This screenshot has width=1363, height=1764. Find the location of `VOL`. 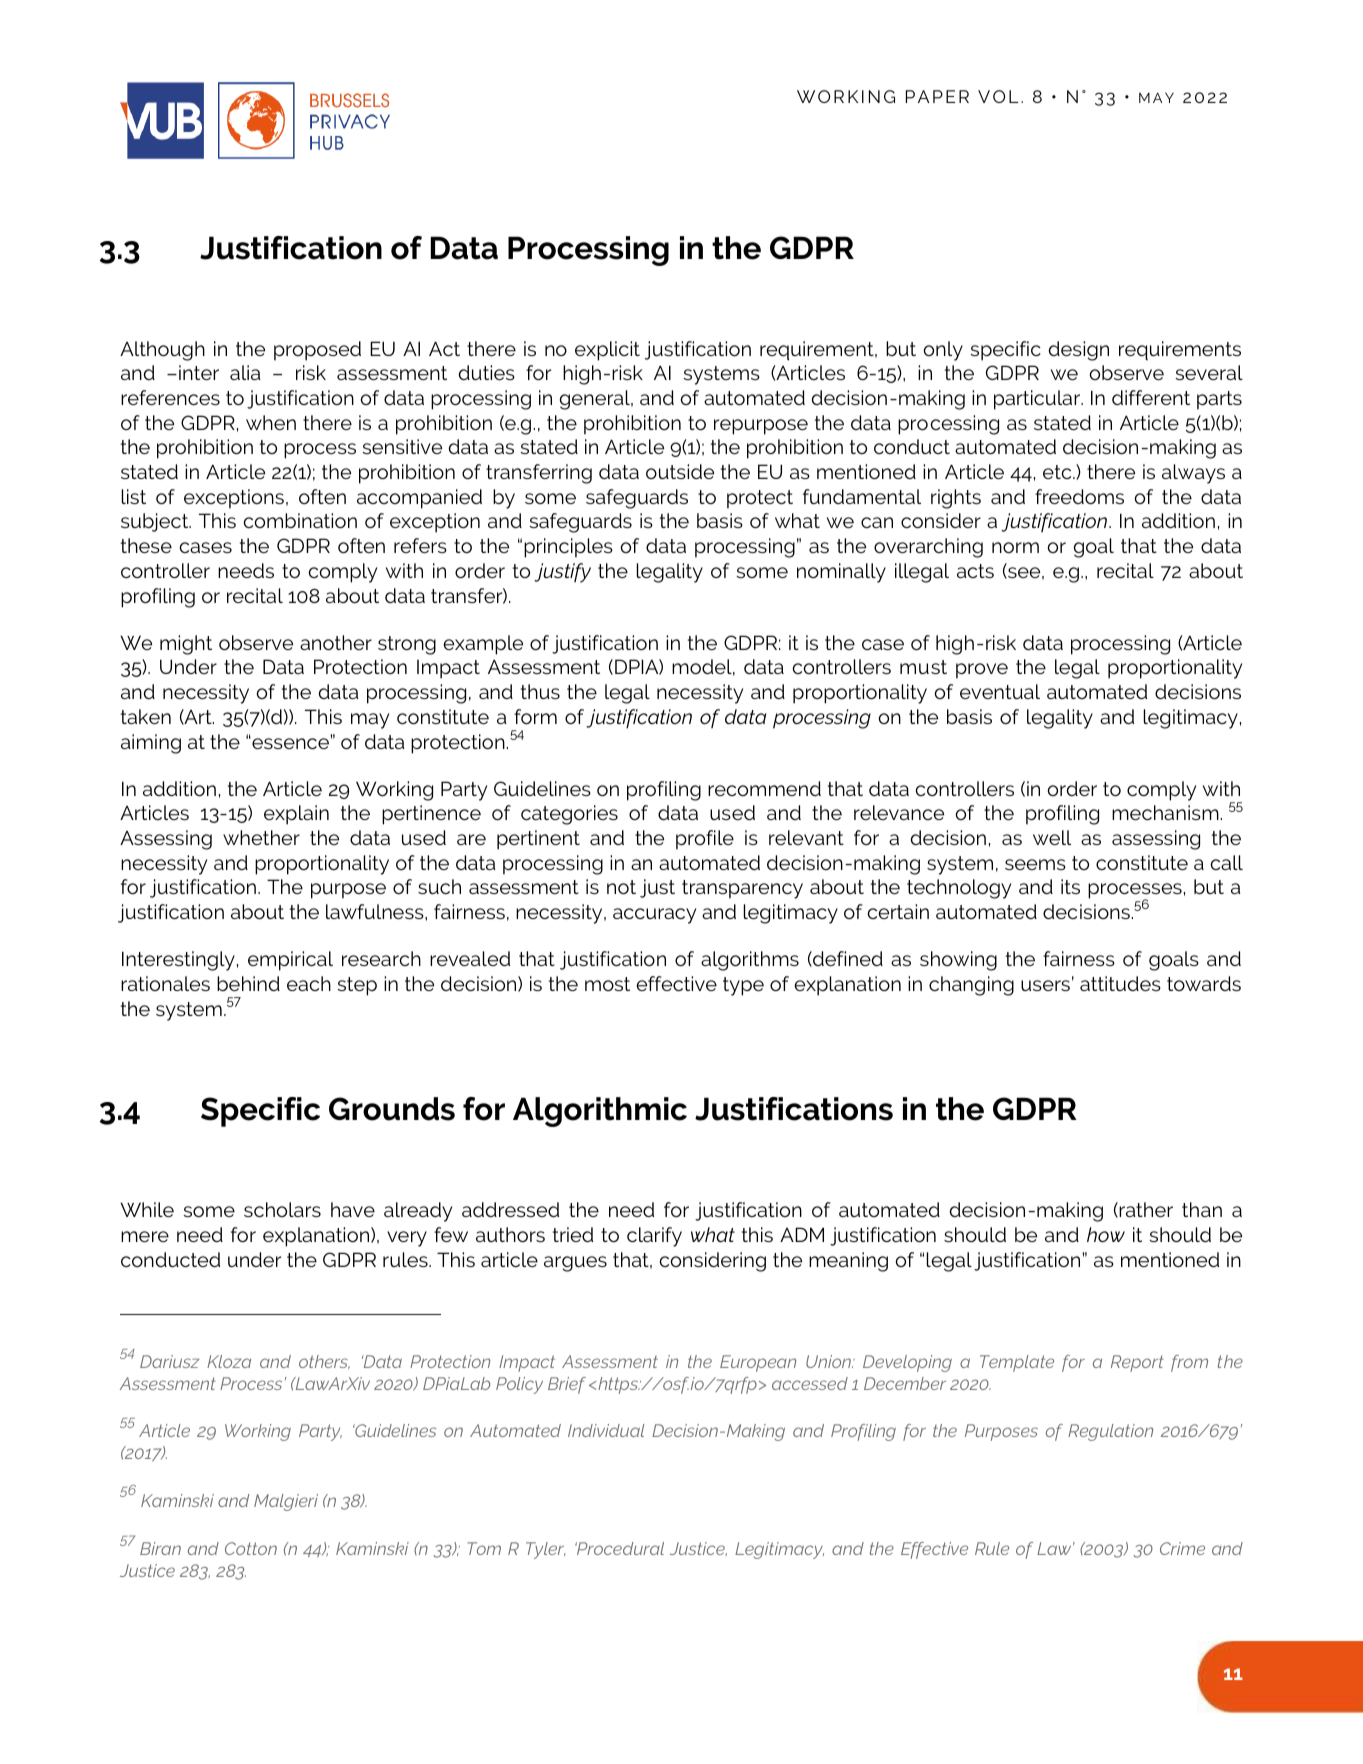

VOL is located at coordinates (998, 96).
